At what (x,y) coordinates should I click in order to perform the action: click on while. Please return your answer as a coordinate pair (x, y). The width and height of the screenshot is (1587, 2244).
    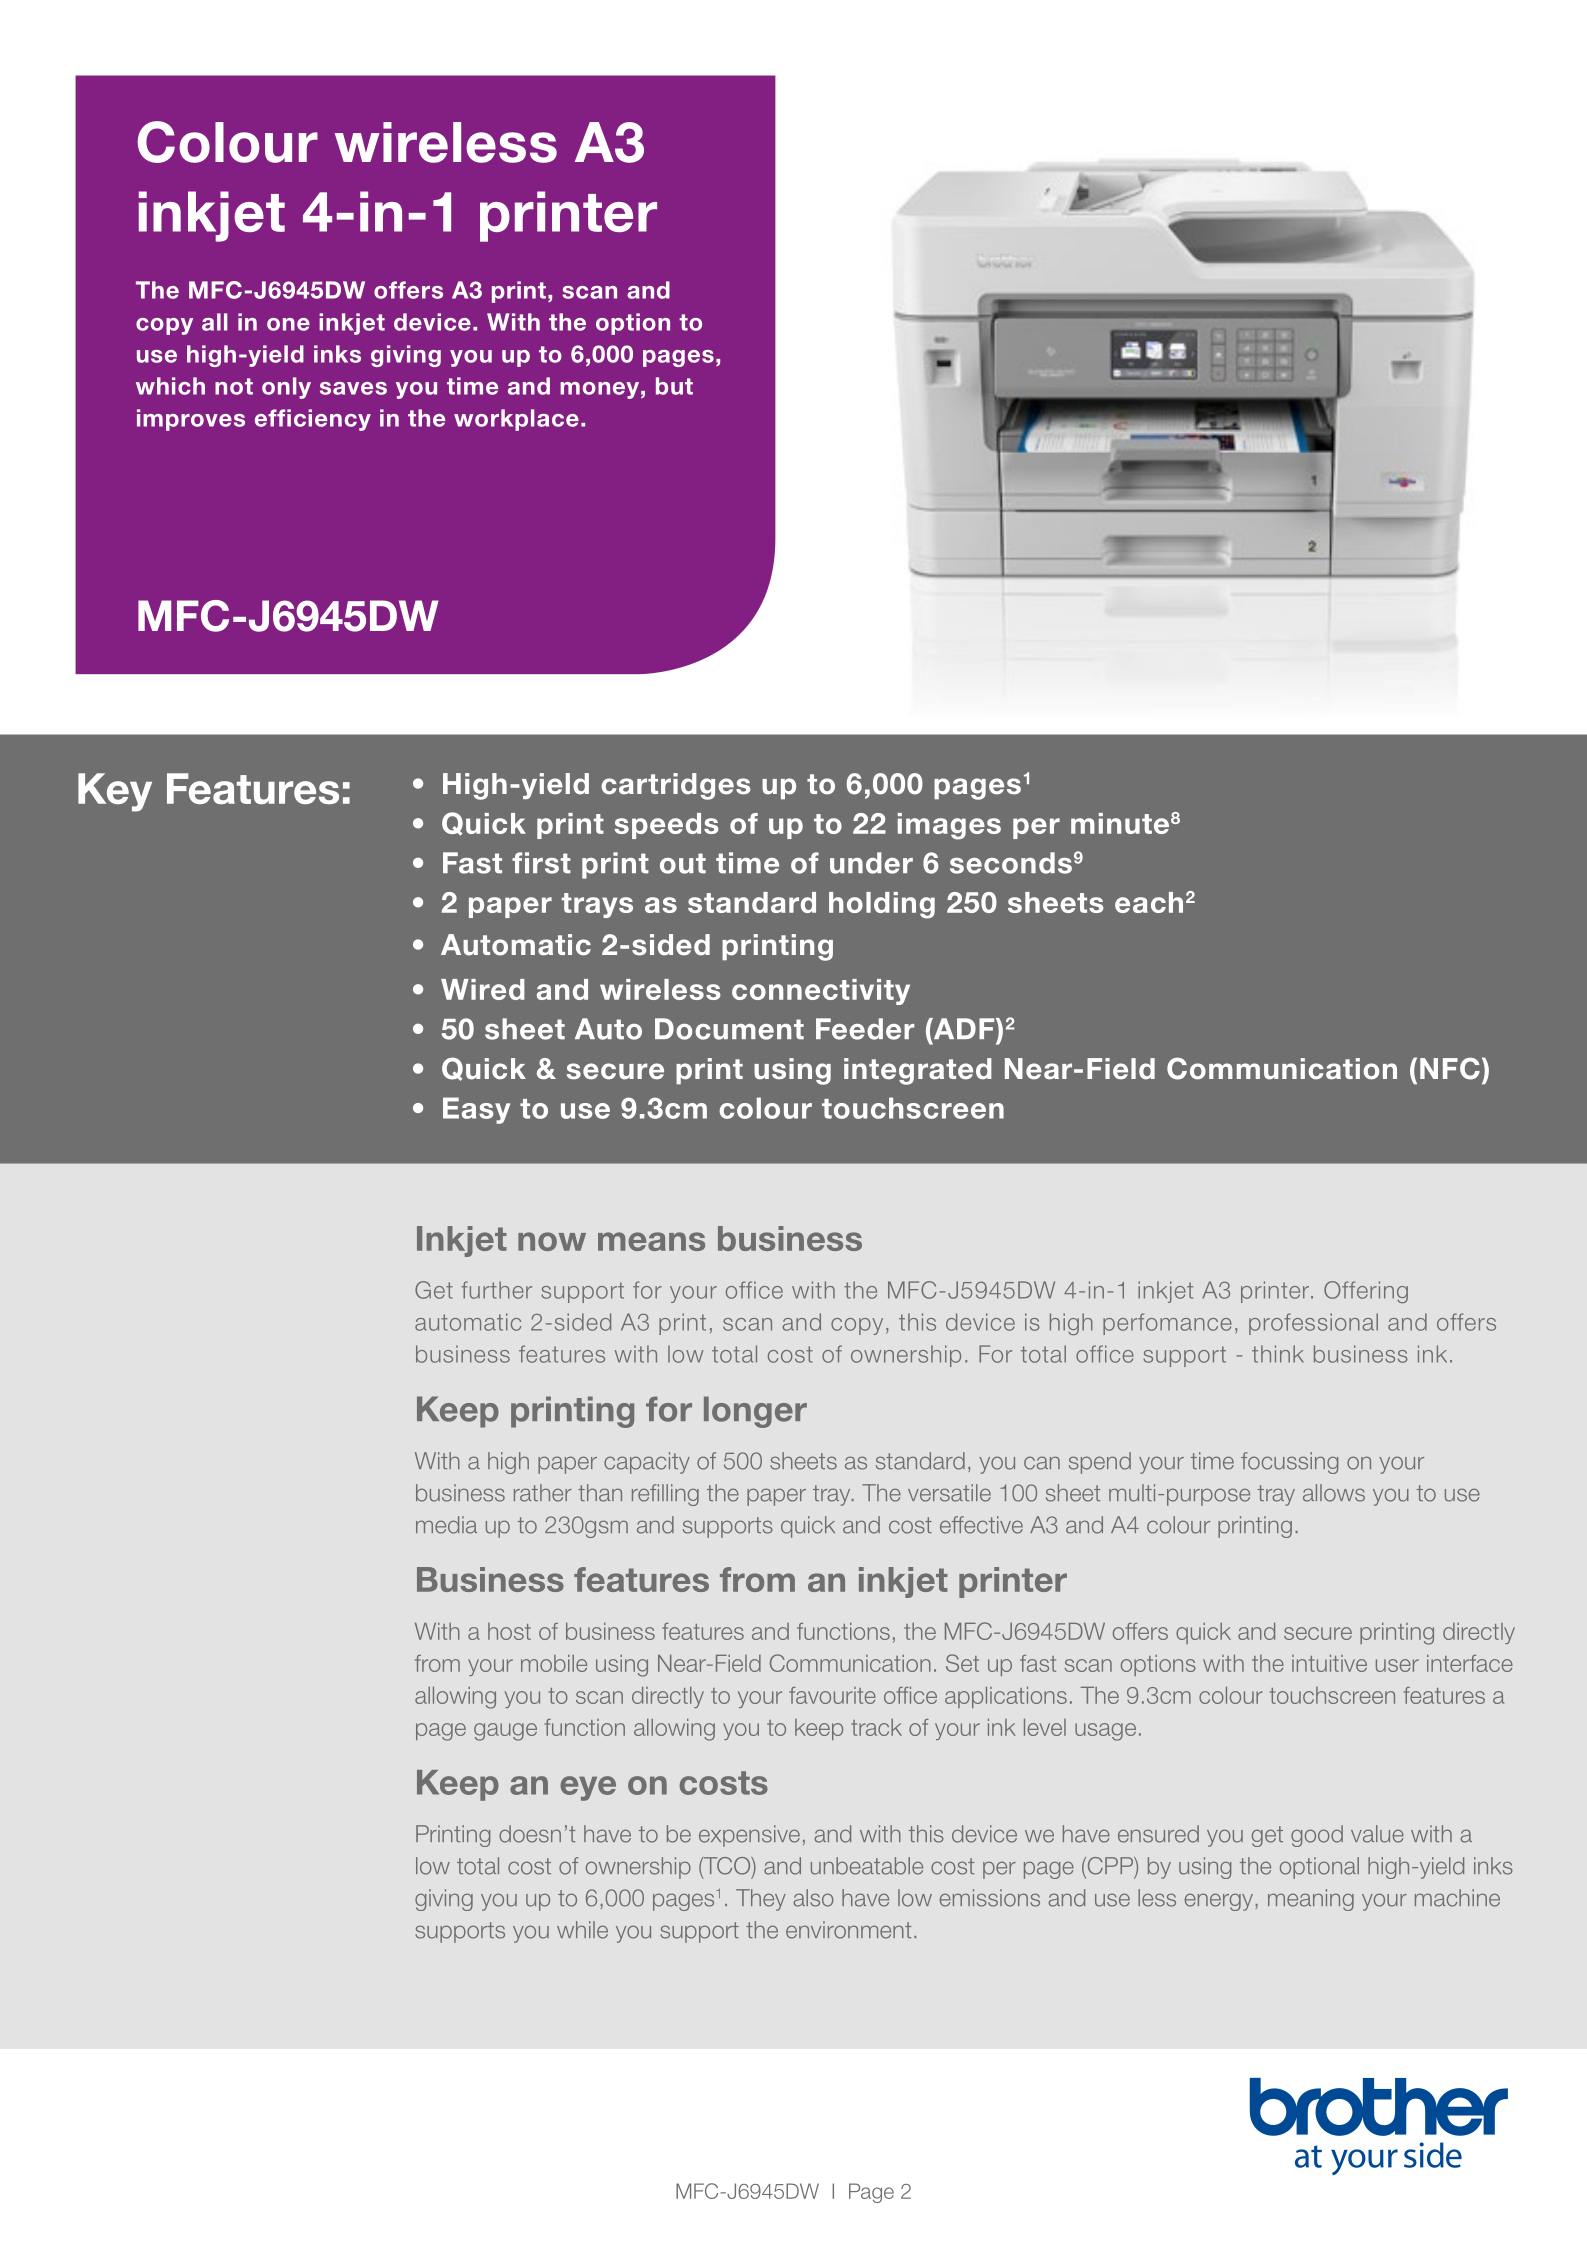
    Looking at the image, I should click on (582, 1930).
